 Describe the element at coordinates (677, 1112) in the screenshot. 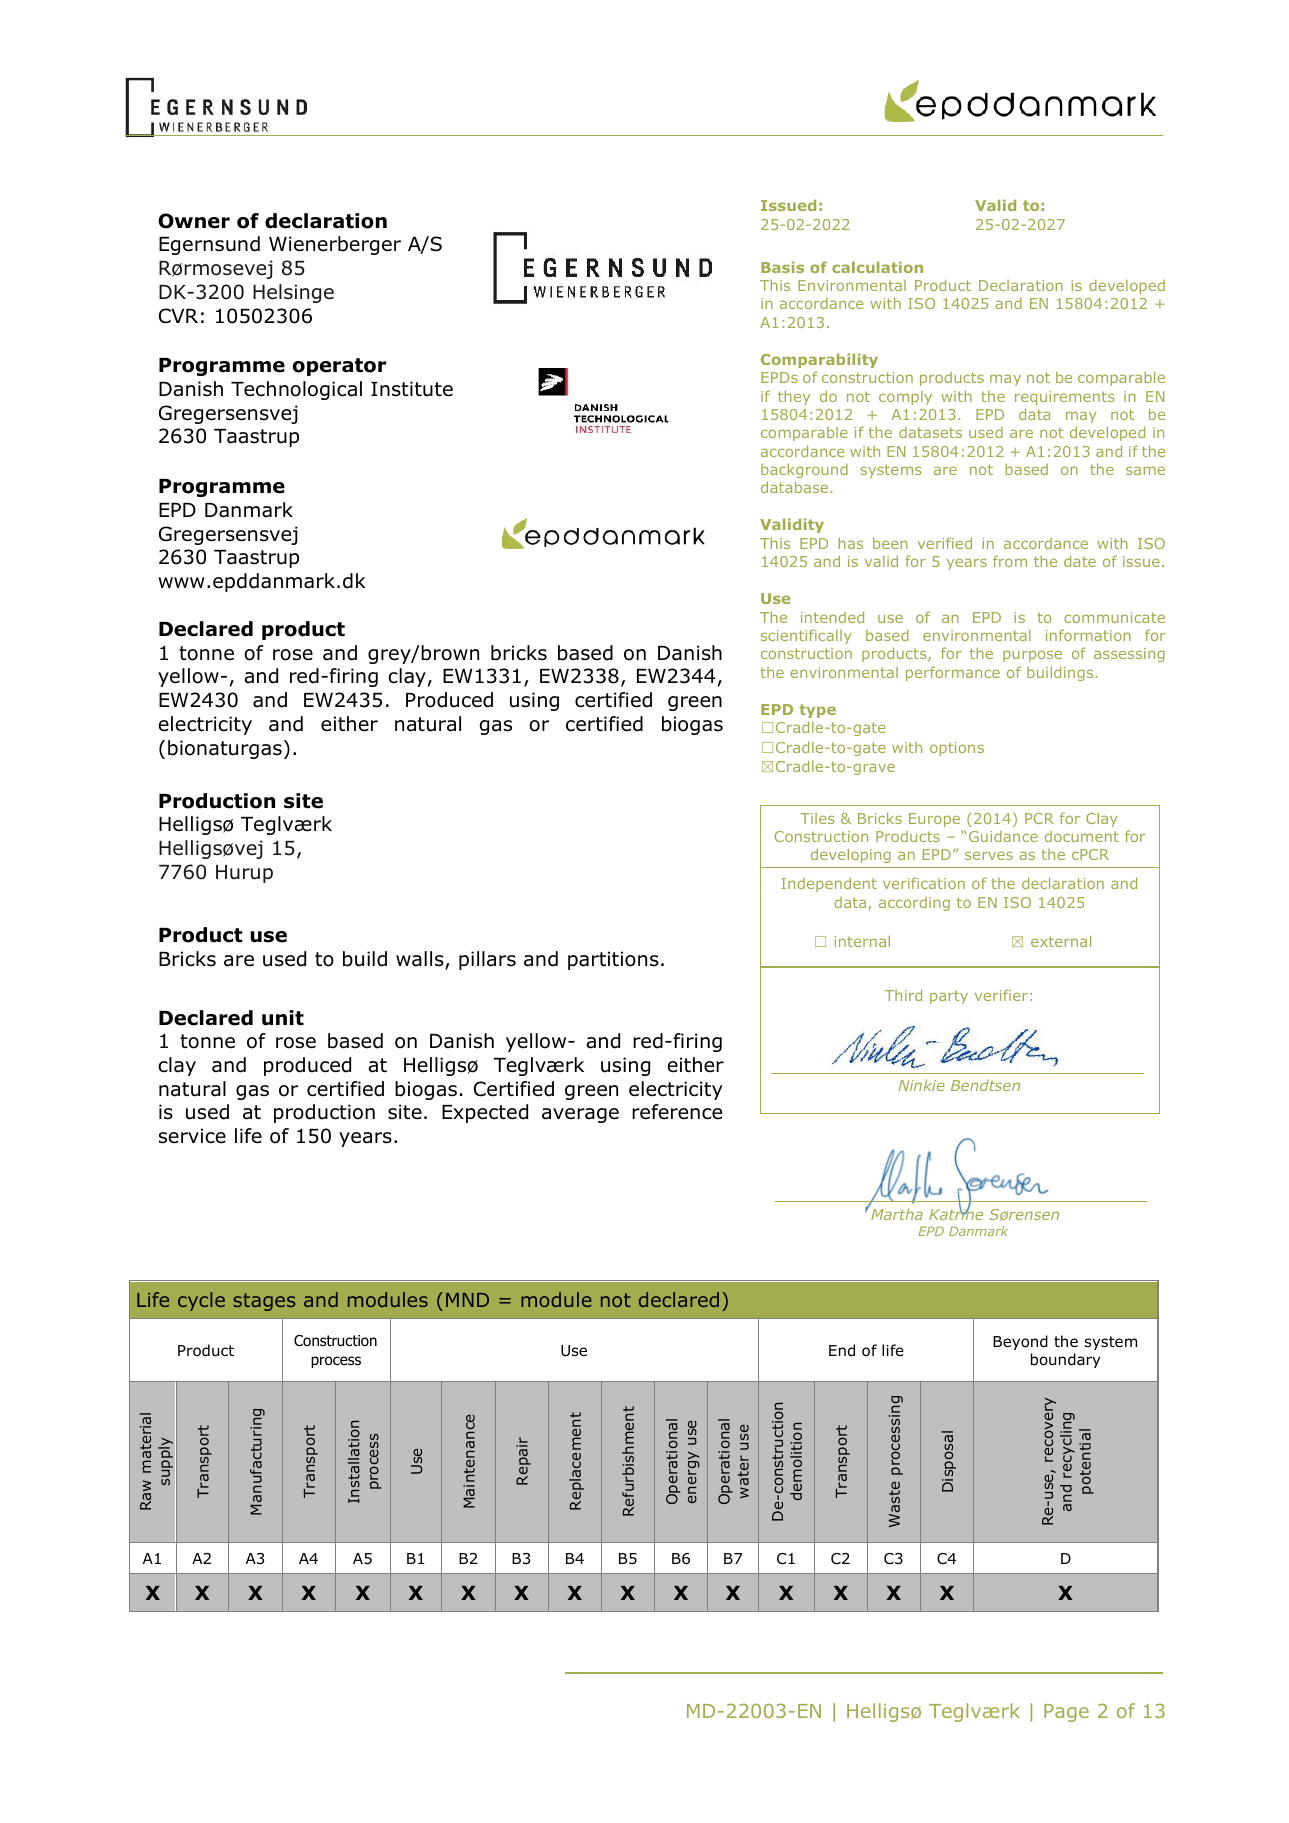

I see `reference` at that location.
